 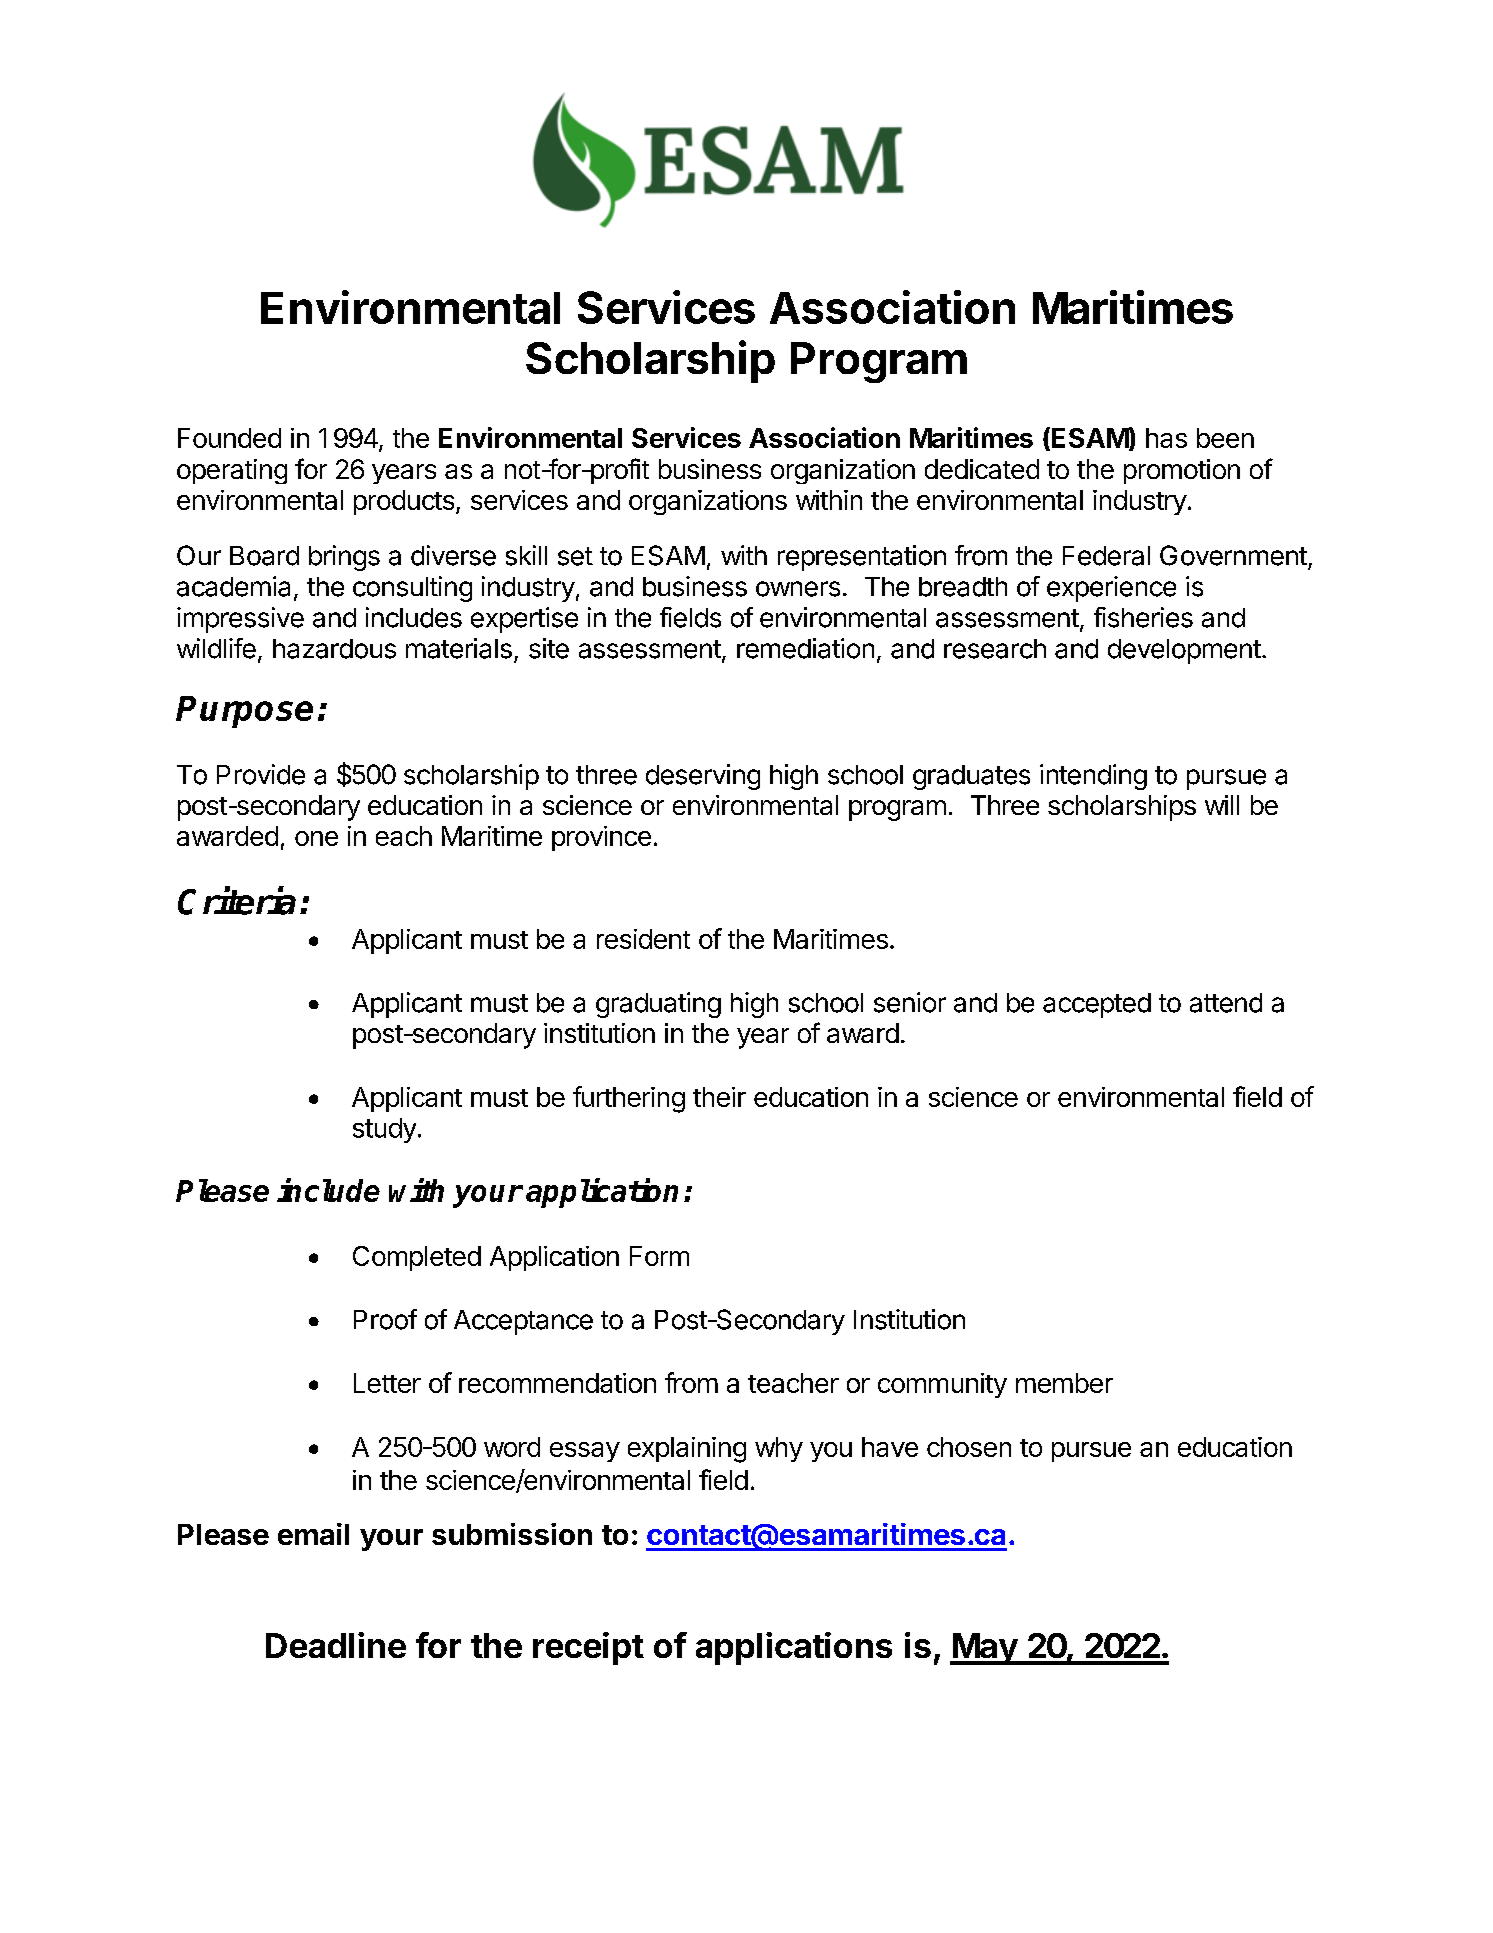 What do you see at coordinates (703, 777) in the screenshot?
I see `deserving` at bounding box center [703, 777].
